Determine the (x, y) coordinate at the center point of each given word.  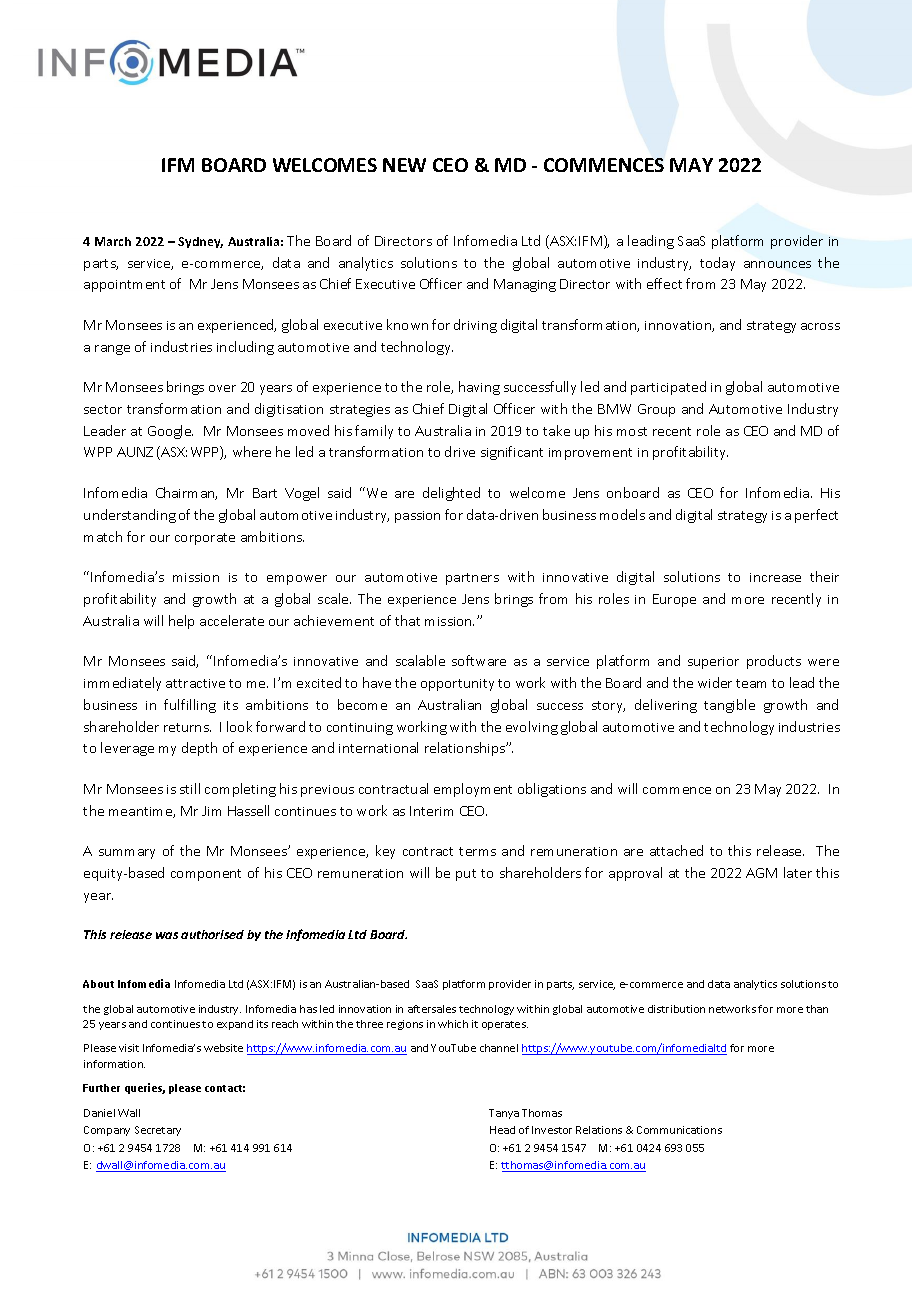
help (181, 622)
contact (225, 1088)
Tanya (504, 1114)
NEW (404, 165)
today (717, 264)
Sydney (200, 242)
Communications (679, 1130)
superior (713, 663)
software (479, 660)
